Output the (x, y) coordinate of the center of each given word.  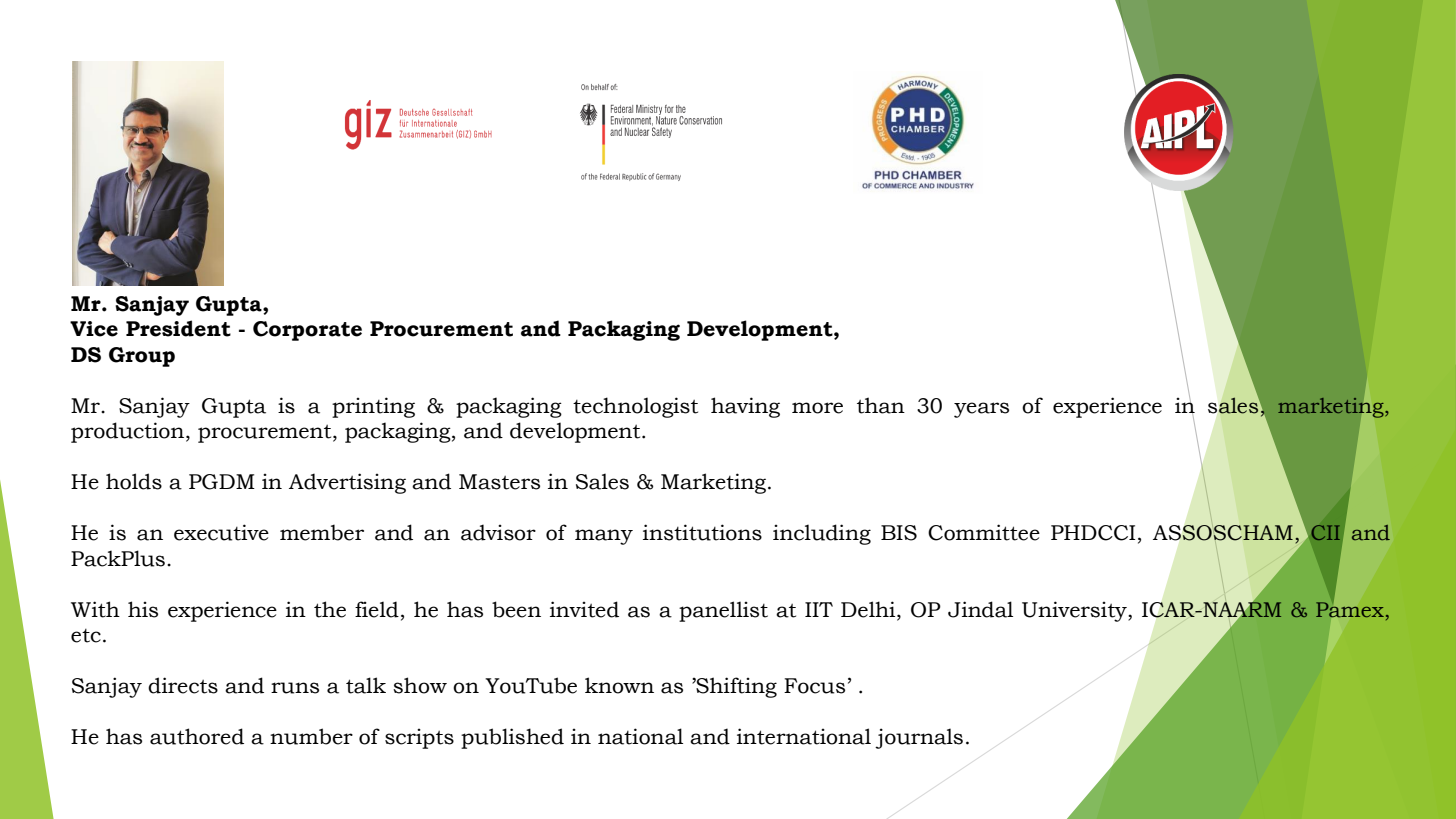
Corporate (307, 331)
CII (1326, 532)
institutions (702, 532)
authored (197, 736)
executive (221, 532)
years (981, 410)
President (178, 328)
